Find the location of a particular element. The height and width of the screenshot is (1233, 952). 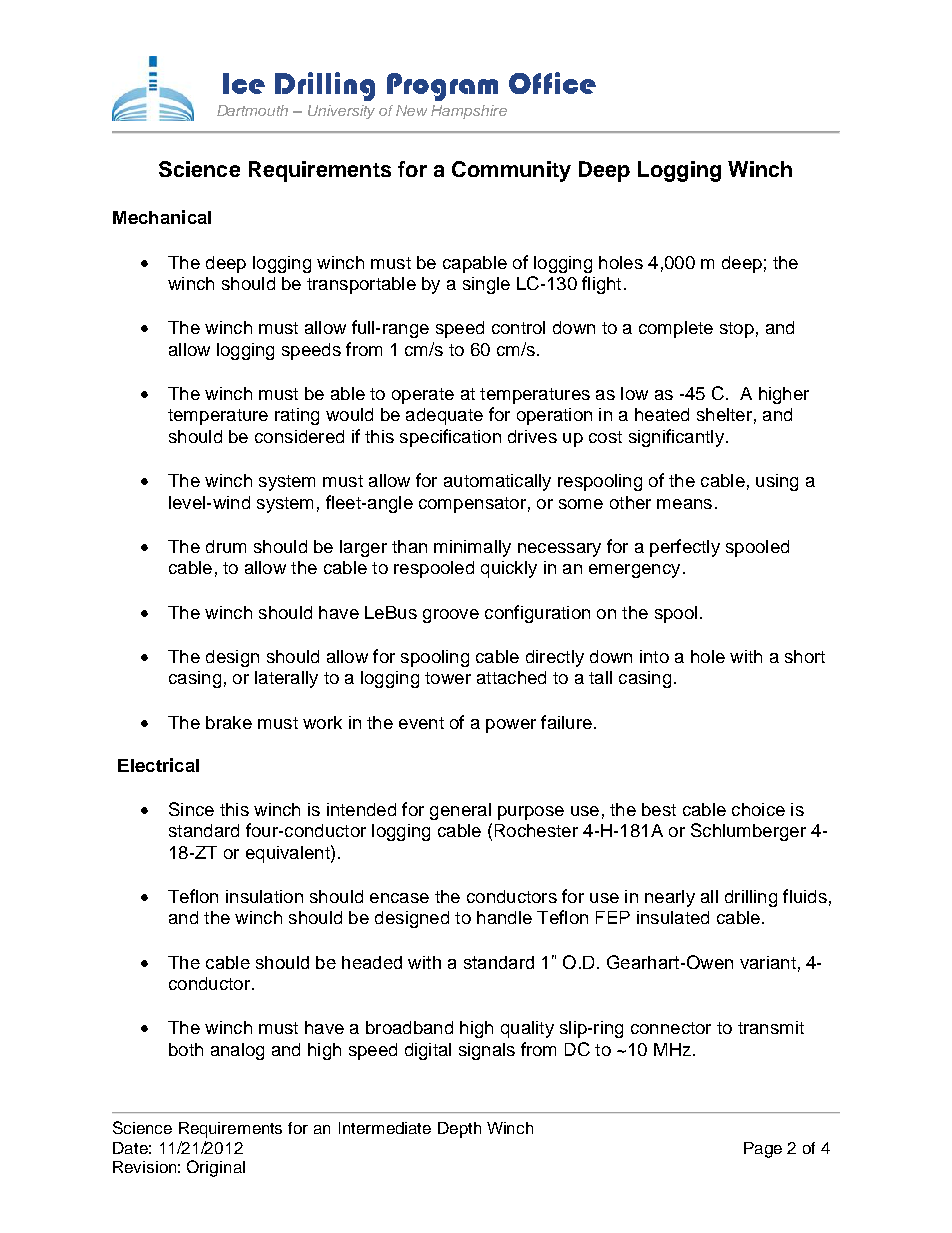

groove is located at coordinates (451, 616).
